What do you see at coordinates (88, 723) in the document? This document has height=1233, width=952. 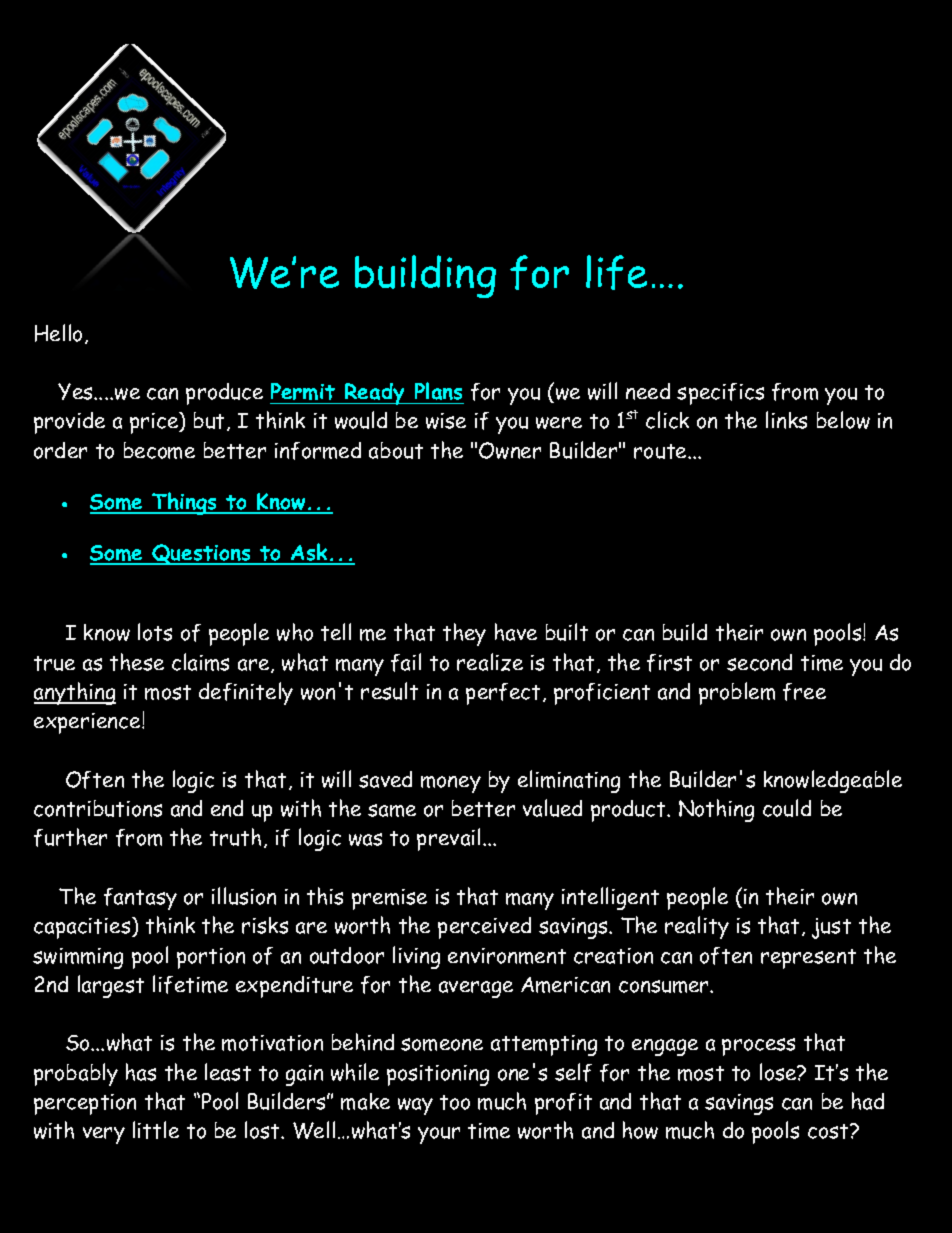 I see `experience` at bounding box center [88, 723].
